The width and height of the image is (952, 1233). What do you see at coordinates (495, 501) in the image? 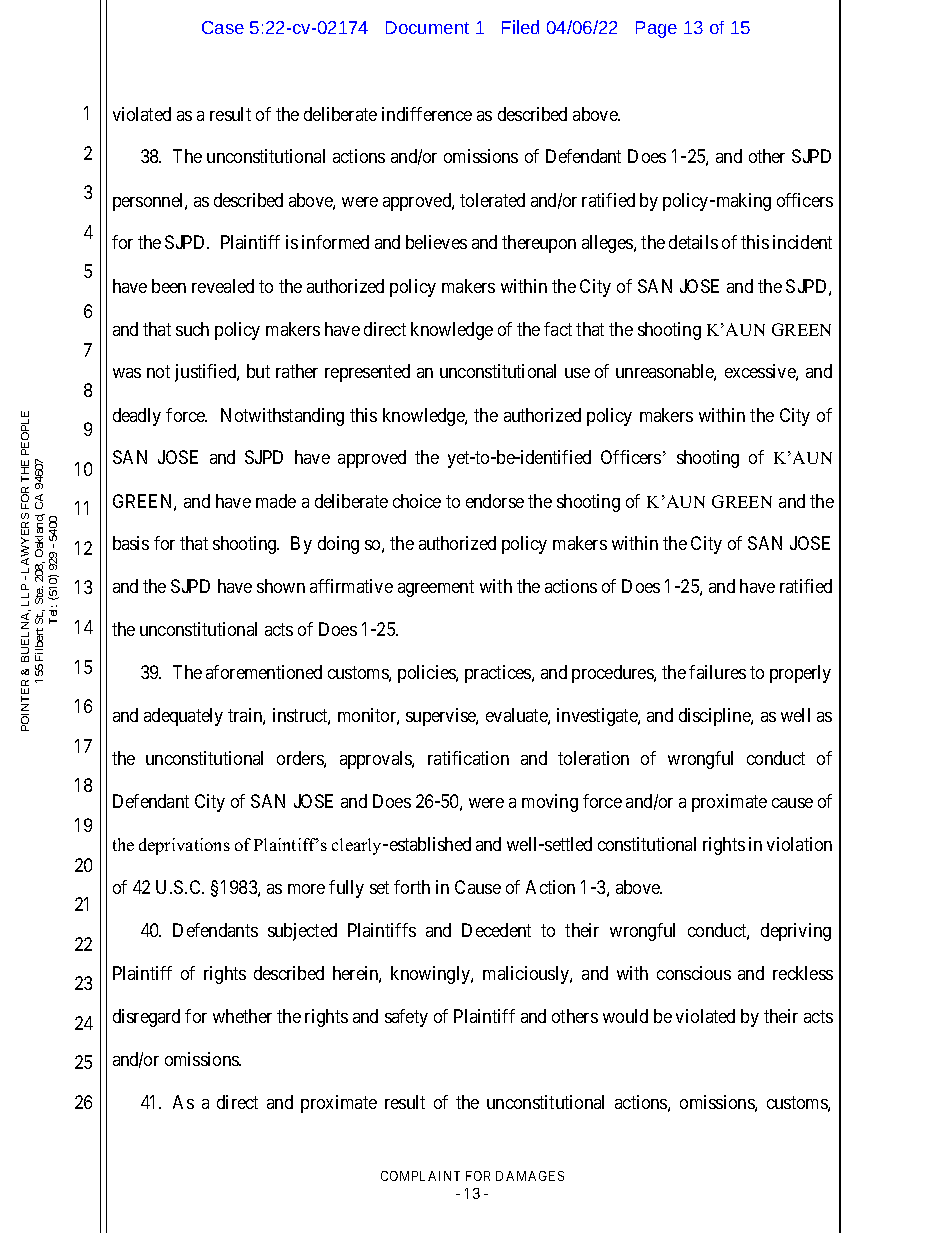
I see `endorse` at bounding box center [495, 501].
